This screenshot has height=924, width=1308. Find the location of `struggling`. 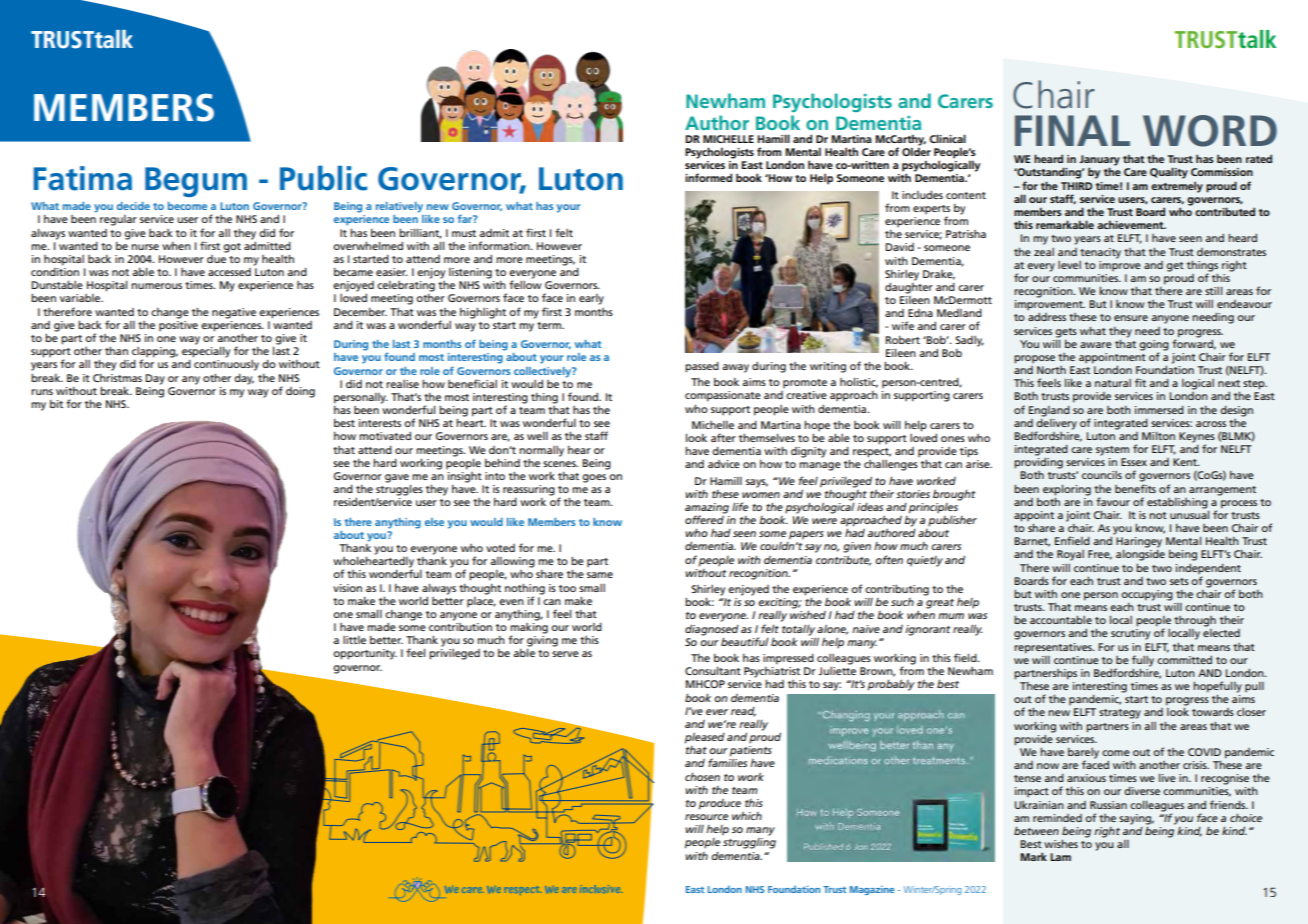

struggling is located at coordinates (749, 843).
